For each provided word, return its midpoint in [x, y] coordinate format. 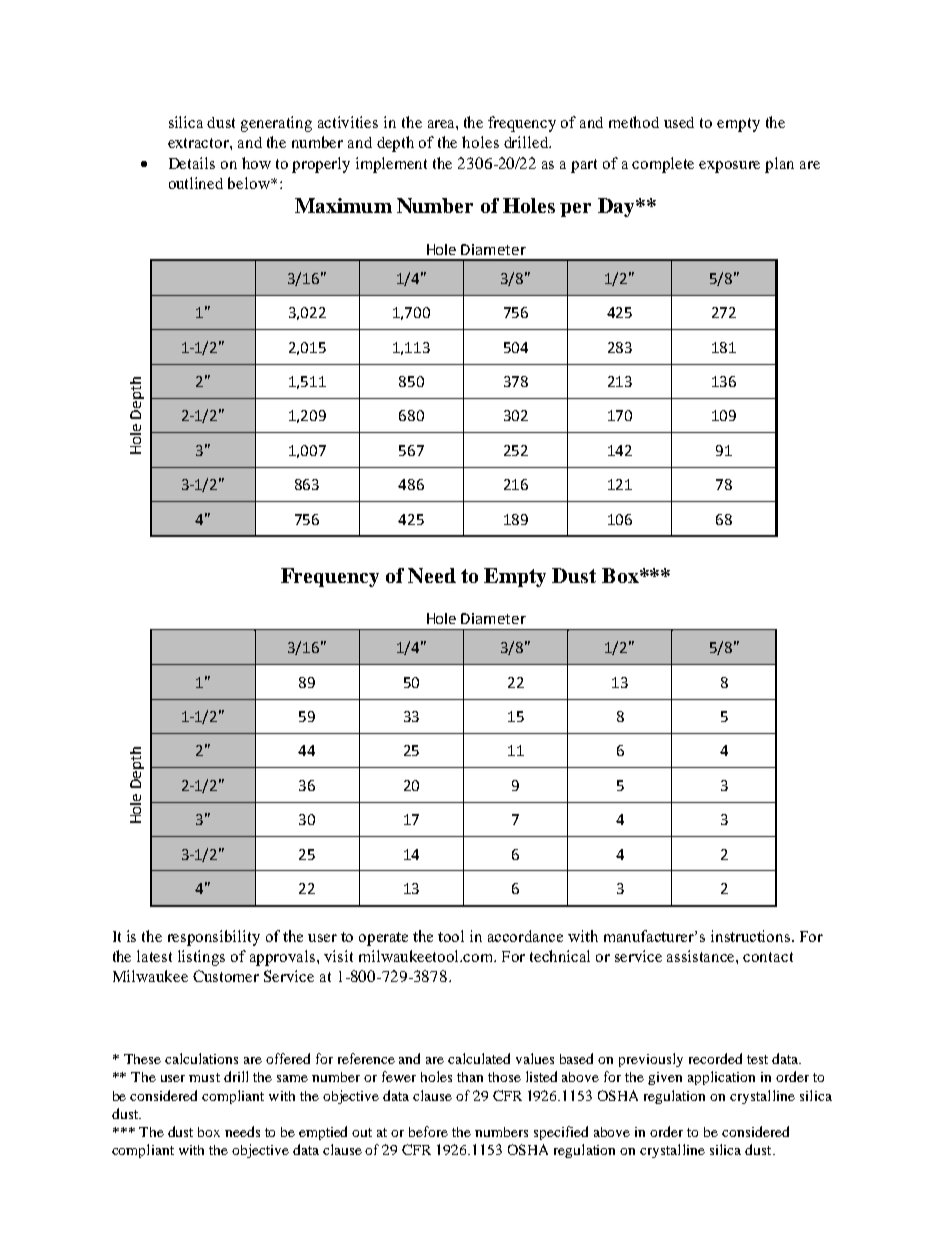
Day [617, 207]
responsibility [214, 938]
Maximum [343, 205]
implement [391, 165]
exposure [729, 167]
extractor [199, 143]
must [204, 1077]
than [470, 1077]
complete [663, 165]
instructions [752, 936]
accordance [525, 936]
